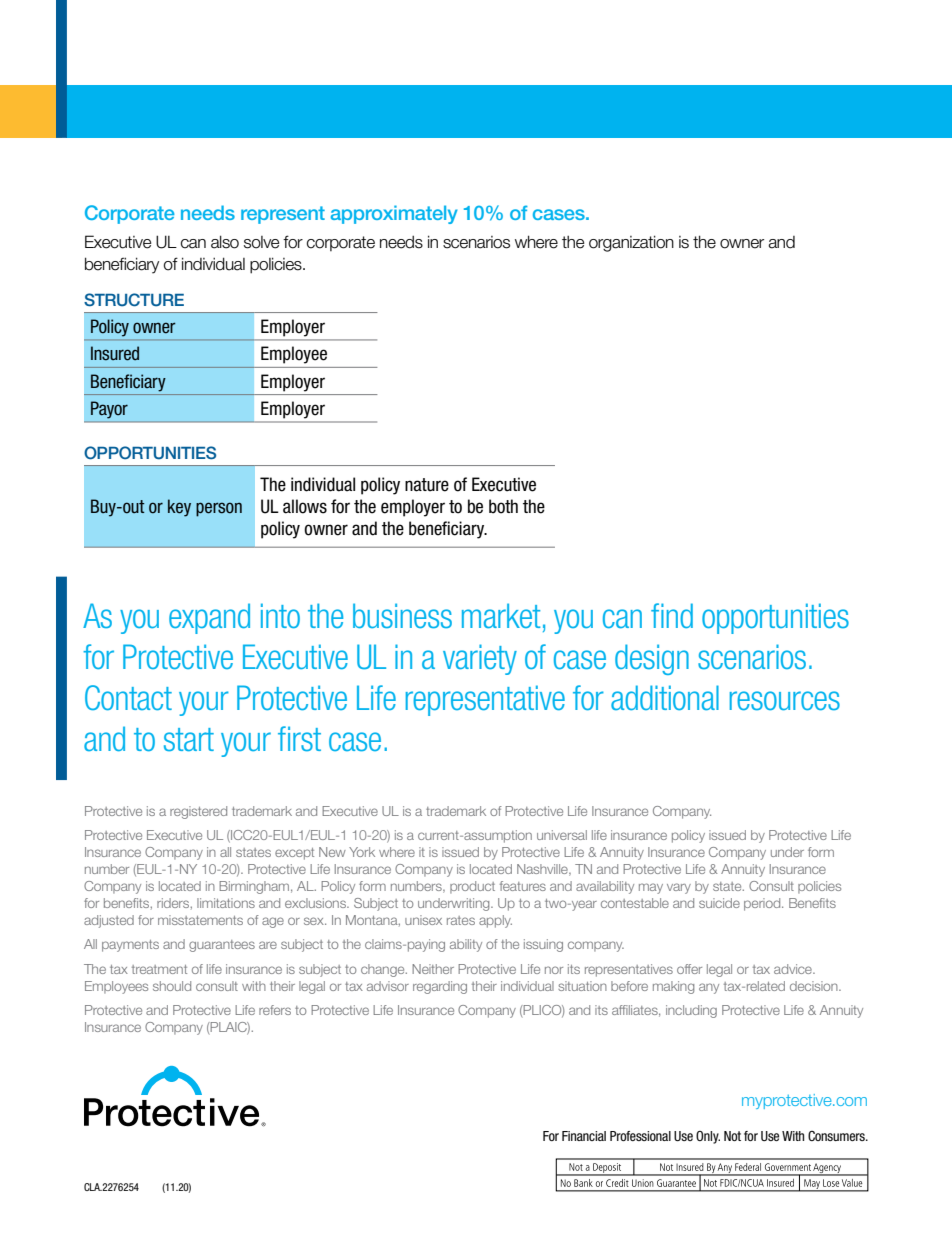 This document has width=952, height=1233. Describe the element at coordinates (225, 242) in the document. I see `also` at that location.
